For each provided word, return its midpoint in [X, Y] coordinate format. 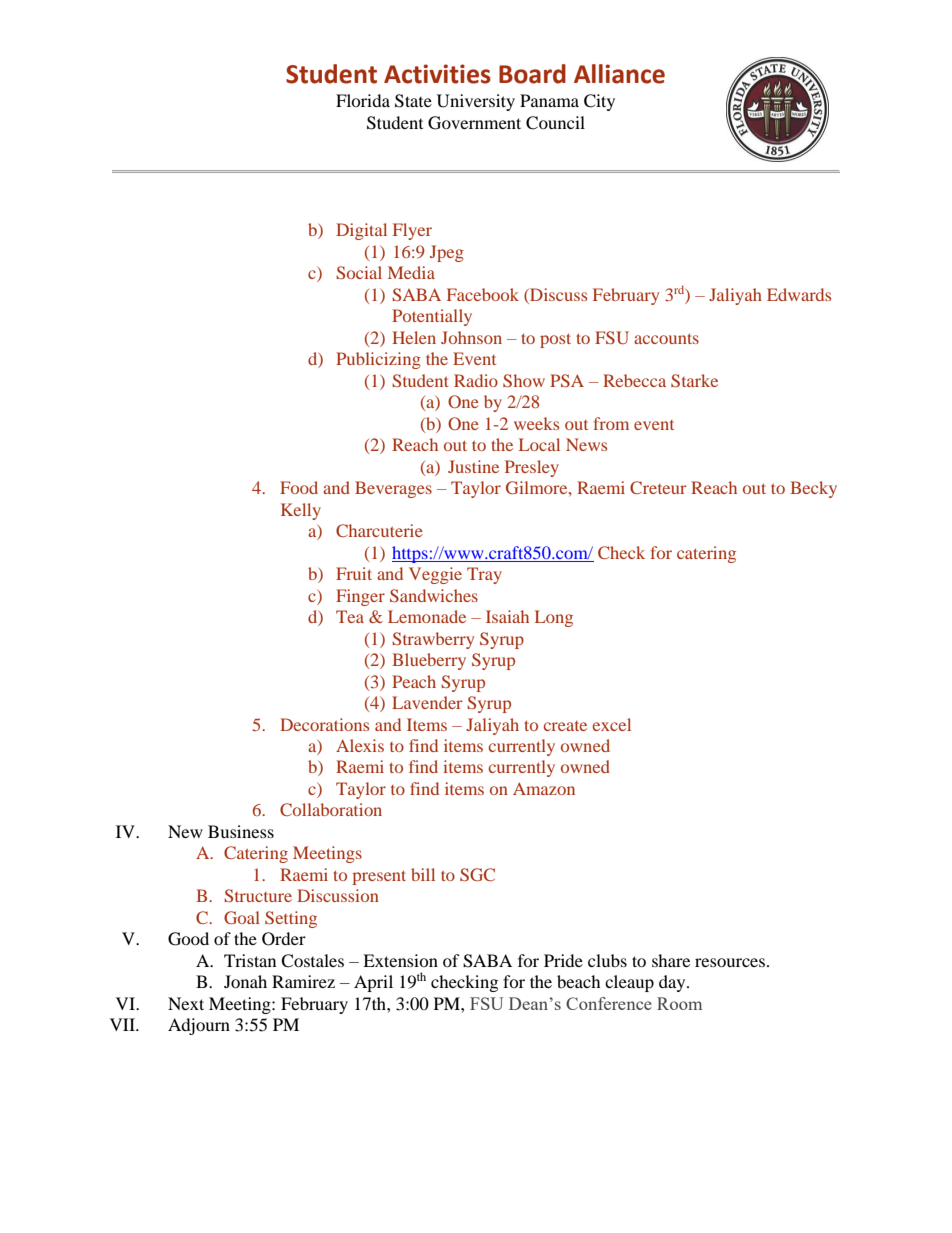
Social [359, 272]
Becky [813, 489]
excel [612, 724]
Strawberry [433, 640]
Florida [363, 100]
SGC [477, 874]
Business [241, 831]
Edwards [799, 294]
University [476, 102]
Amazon [544, 788]
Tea [350, 616]
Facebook [483, 294]
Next [186, 1003]
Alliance [619, 74]
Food [299, 487]
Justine [473, 466]
